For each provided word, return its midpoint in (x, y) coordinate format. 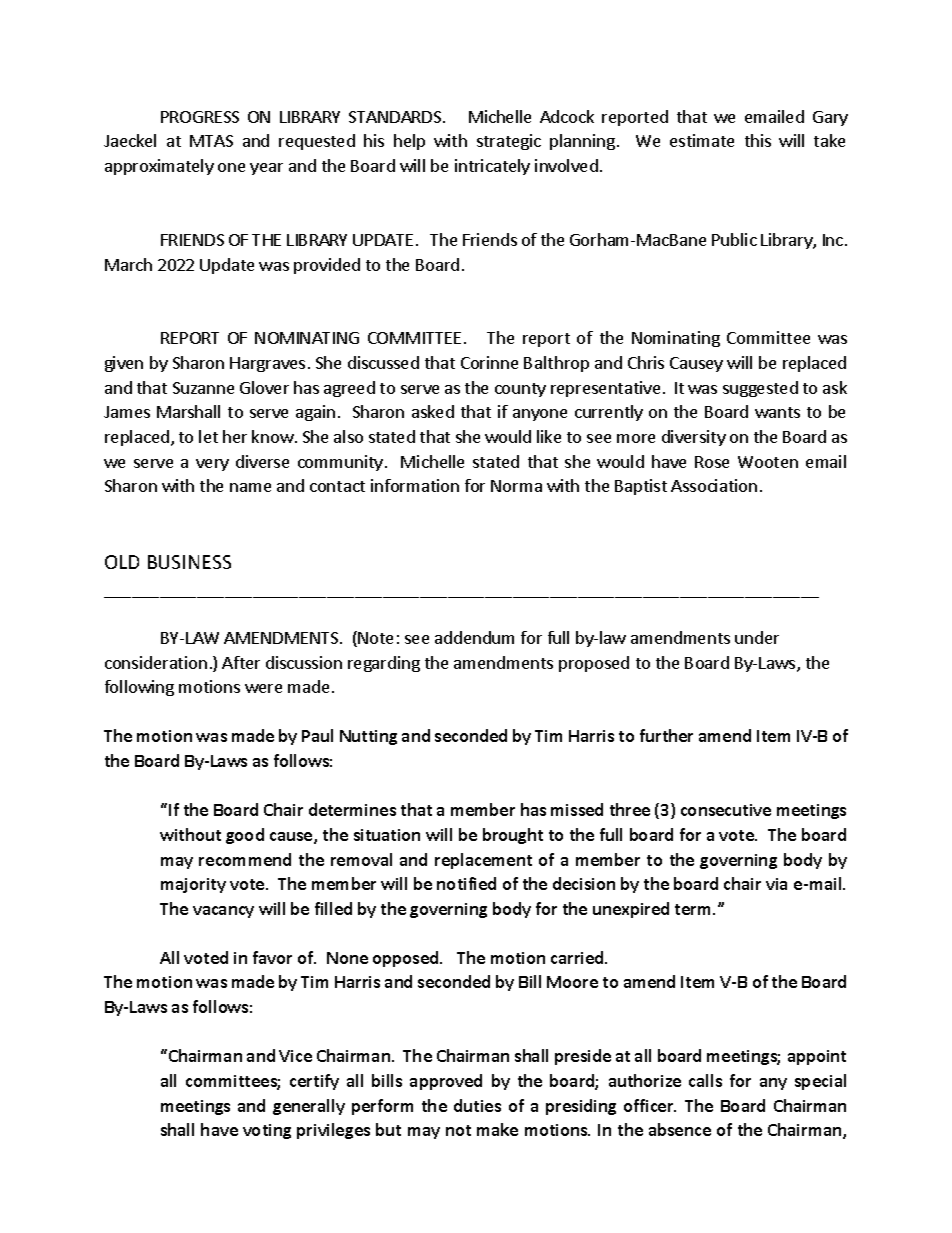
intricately (492, 167)
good (245, 836)
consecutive (726, 810)
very (212, 465)
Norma (516, 486)
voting (267, 1131)
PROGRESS (200, 117)
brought (513, 836)
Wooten (768, 462)
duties (477, 1105)
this (758, 140)
